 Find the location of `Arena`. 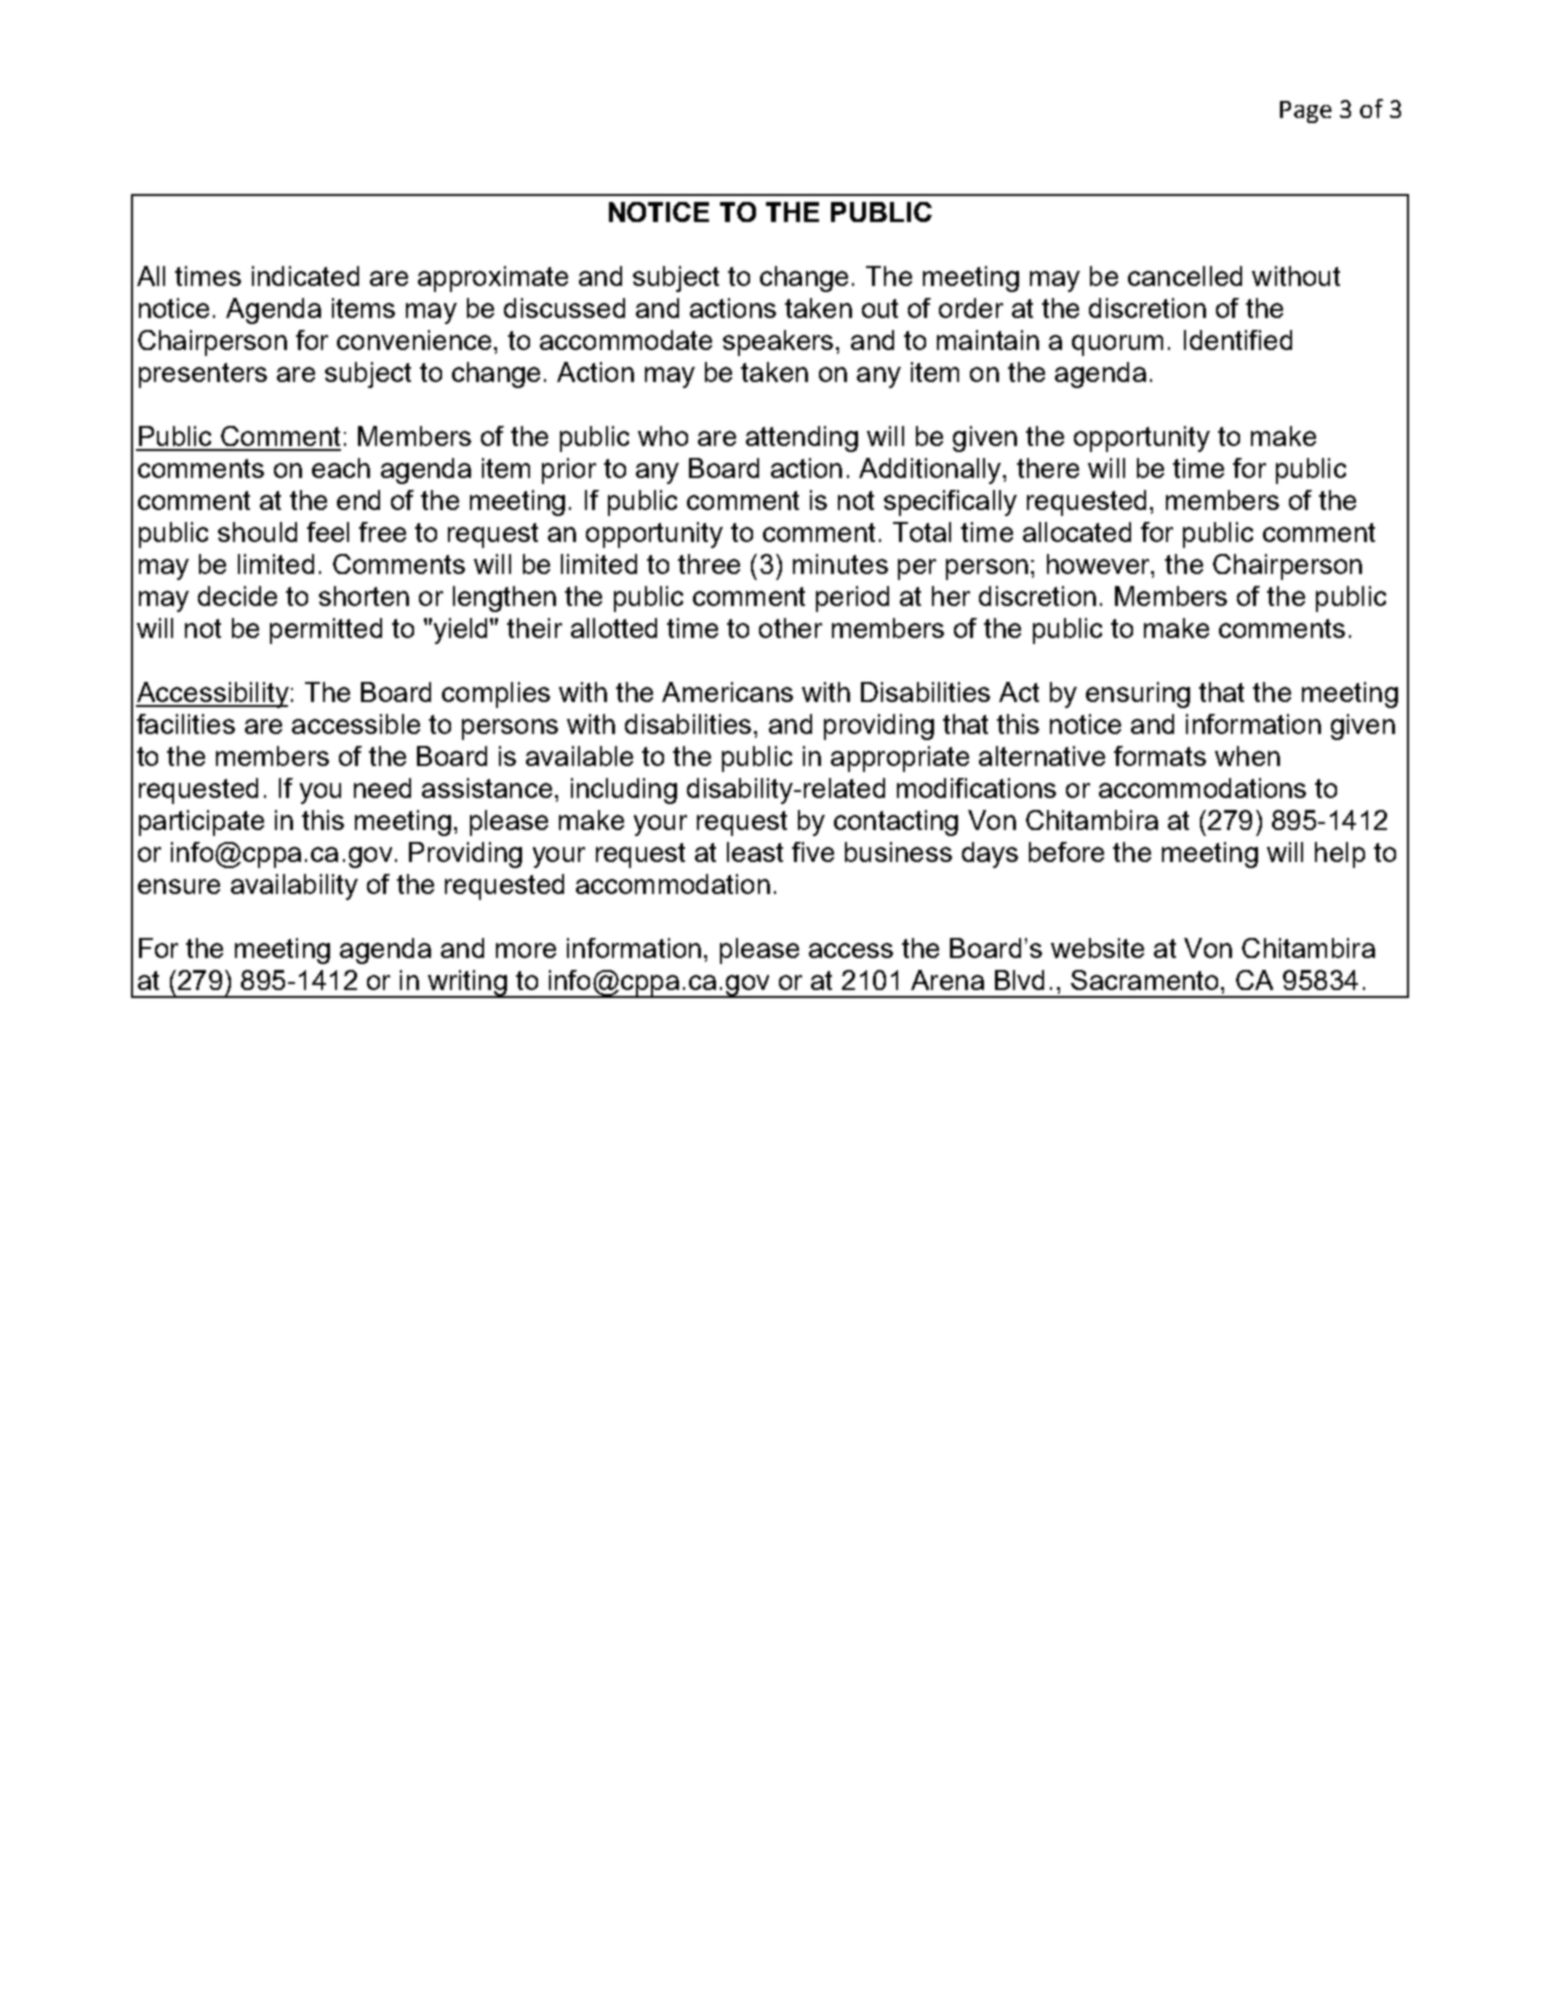

Arena is located at coordinates (947, 980).
